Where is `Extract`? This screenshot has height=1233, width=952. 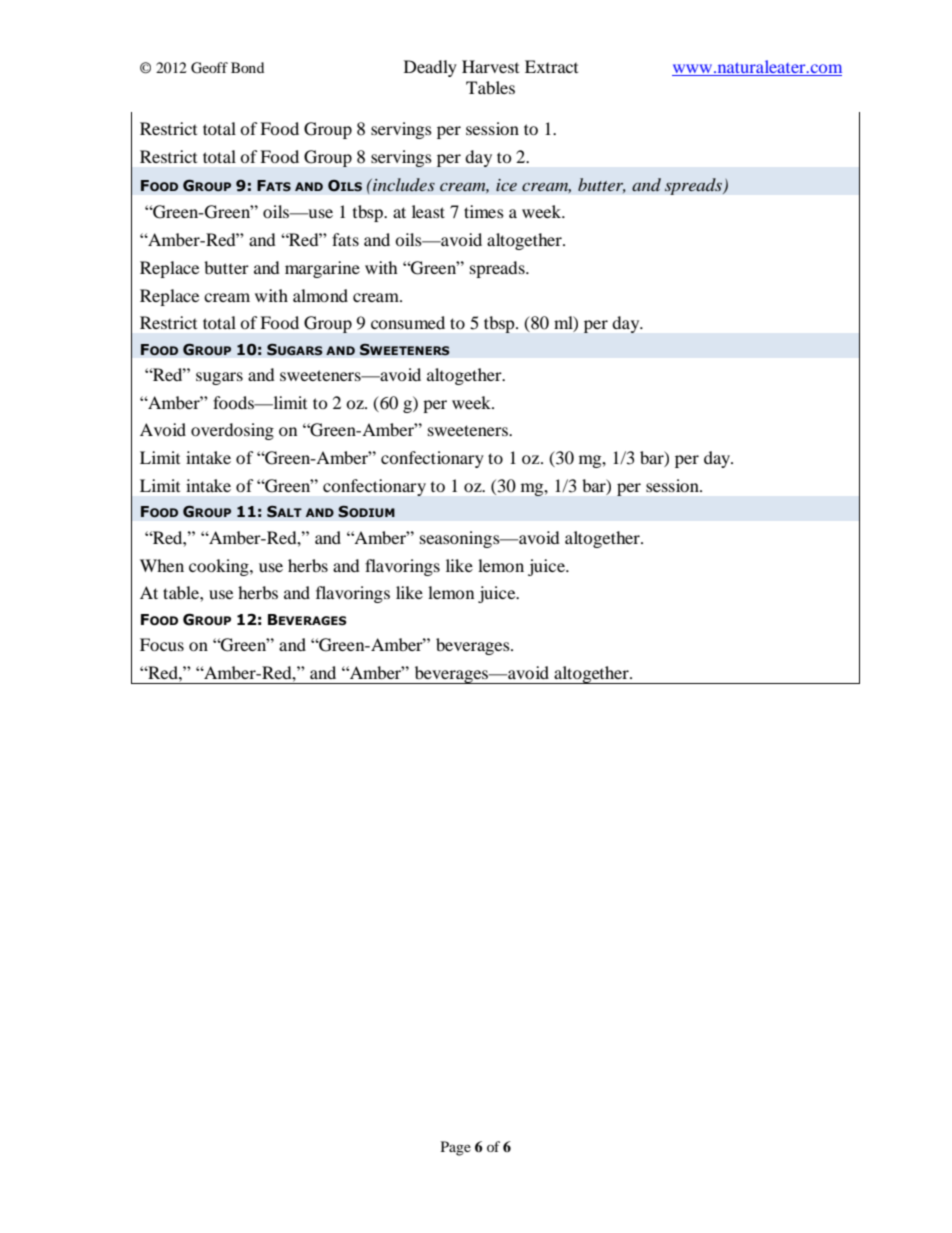 Extract is located at coordinates (551, 66).
